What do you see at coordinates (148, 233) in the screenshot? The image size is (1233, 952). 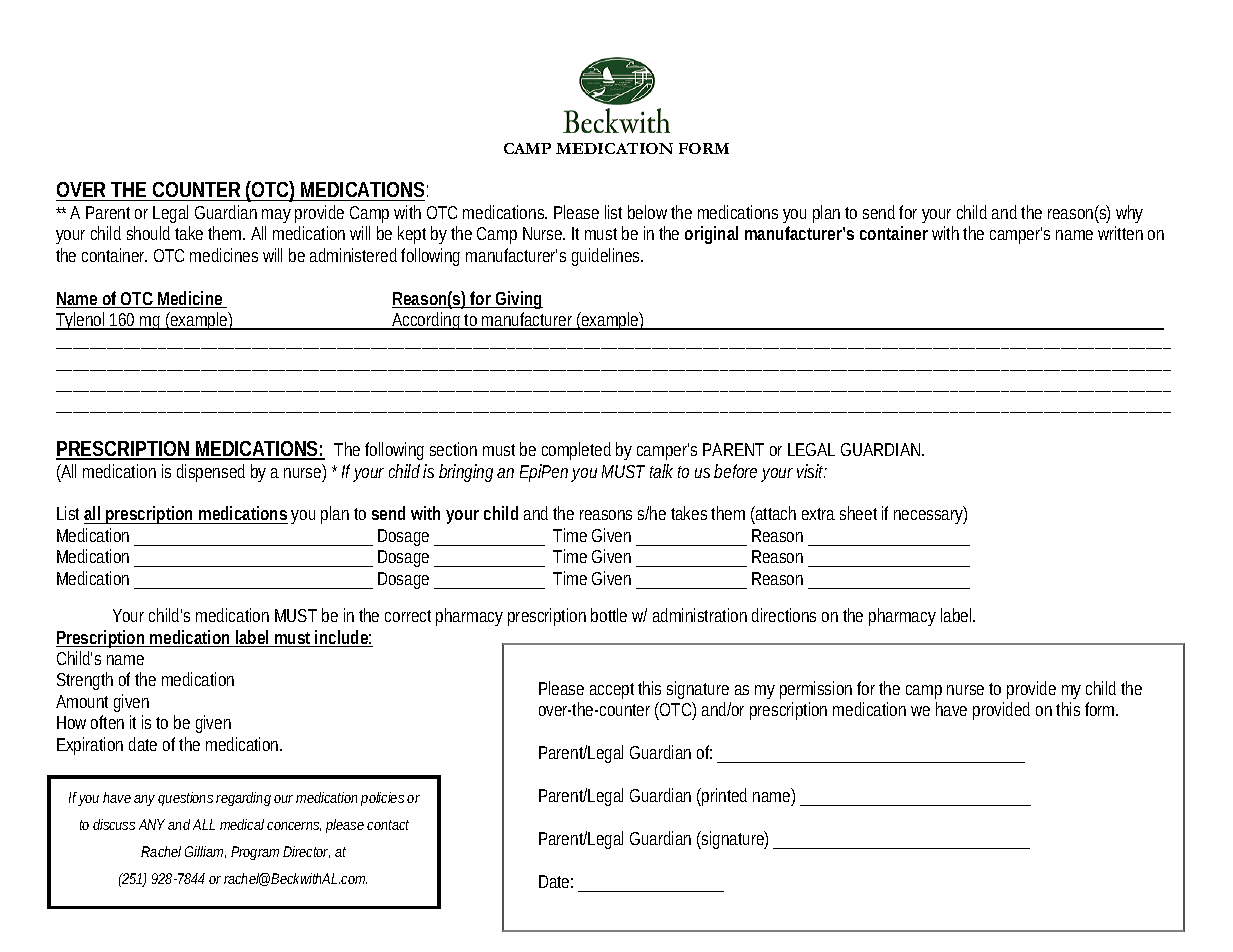 I see `should` at bounding box center [148, 233].
